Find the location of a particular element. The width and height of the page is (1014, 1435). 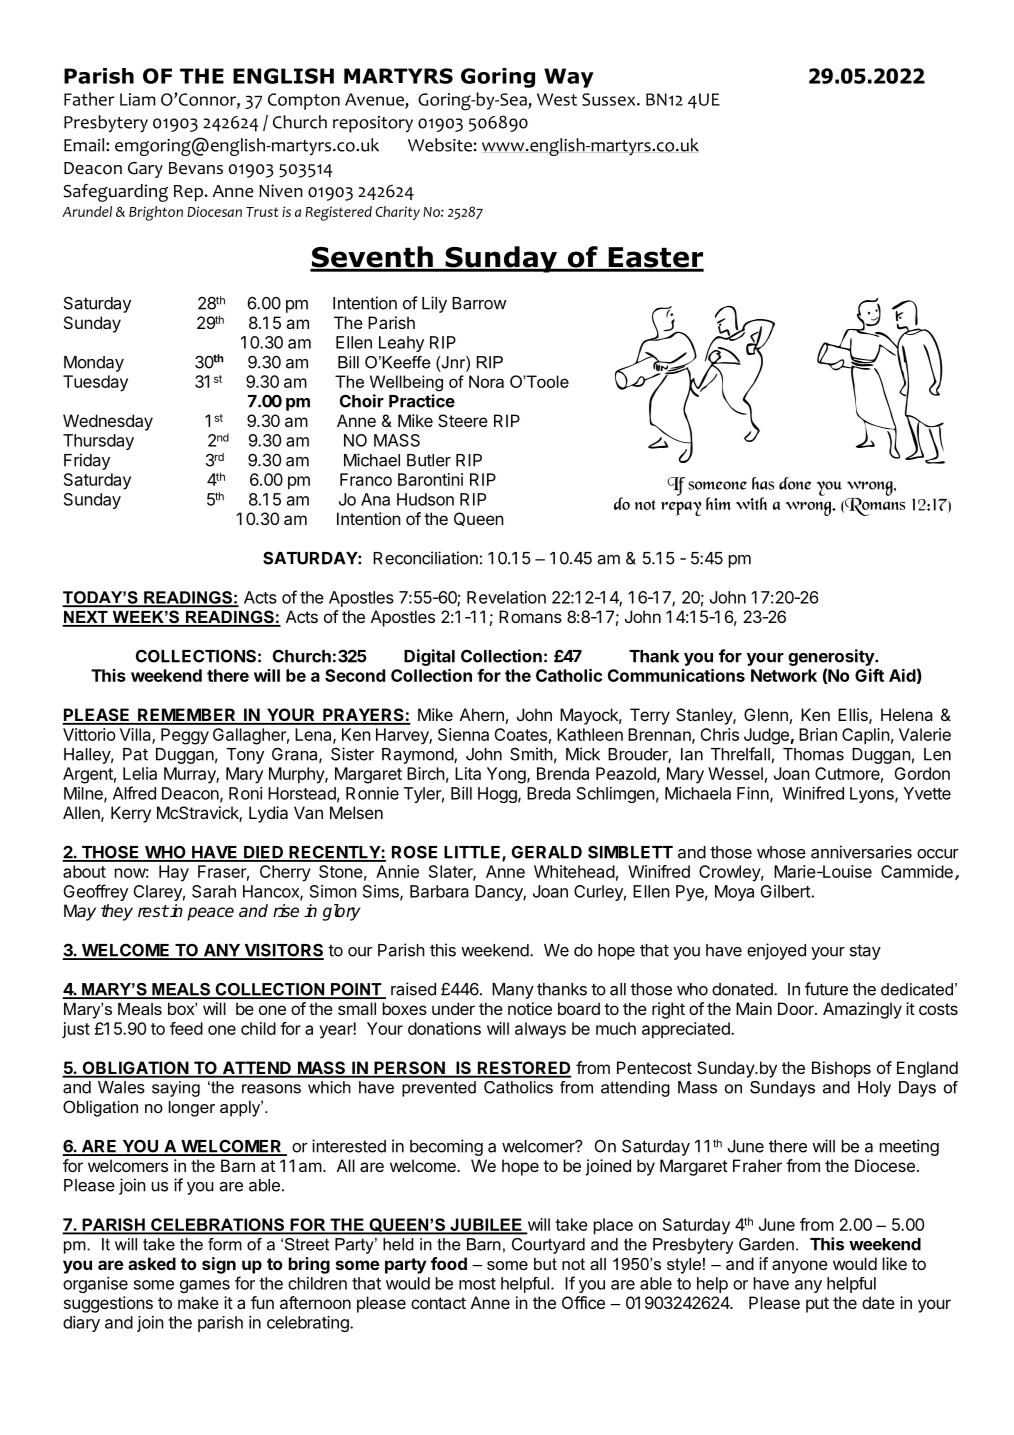

Brian is located at coordinates (818, 734).
